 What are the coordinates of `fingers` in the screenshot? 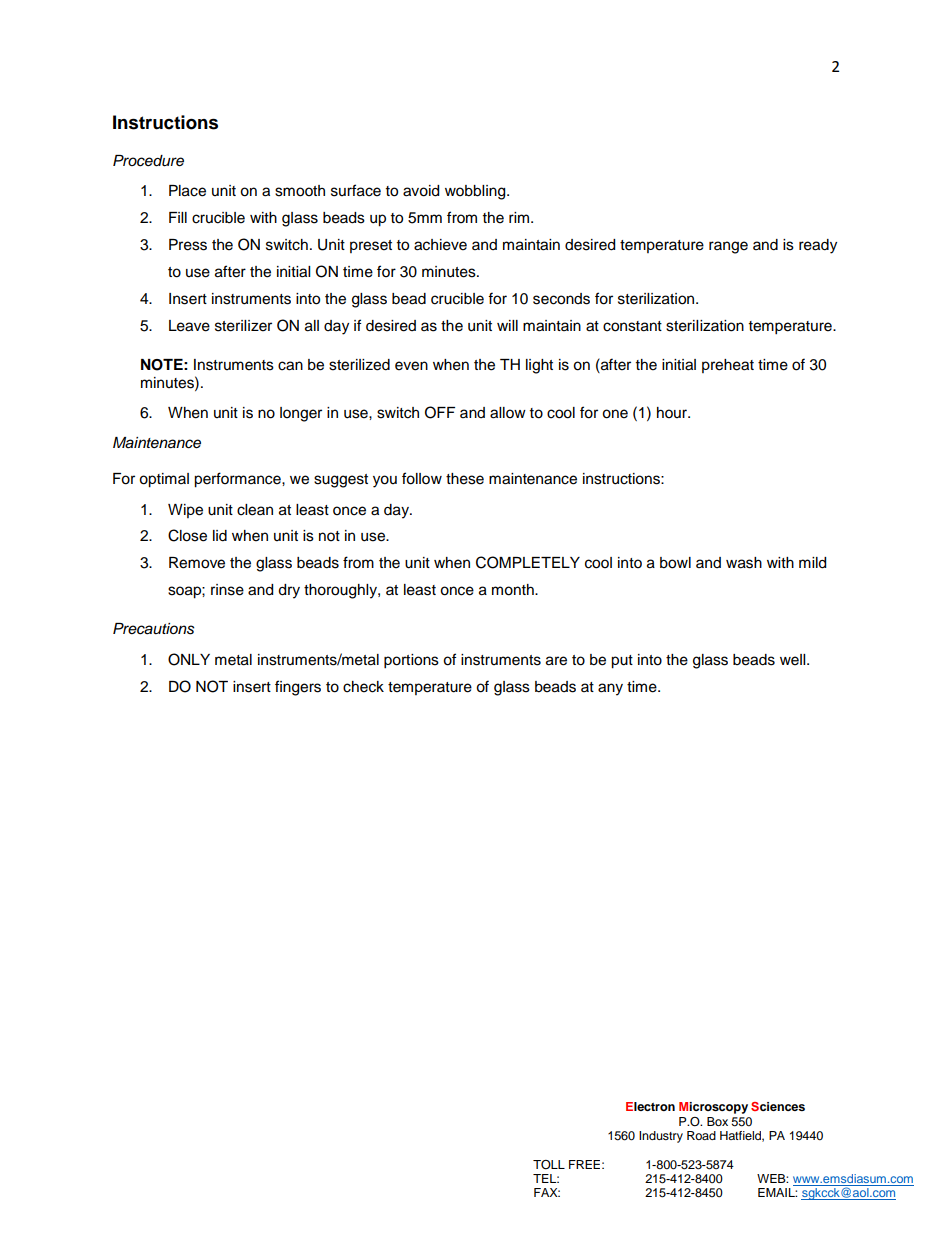 It's located at (298, 688).
